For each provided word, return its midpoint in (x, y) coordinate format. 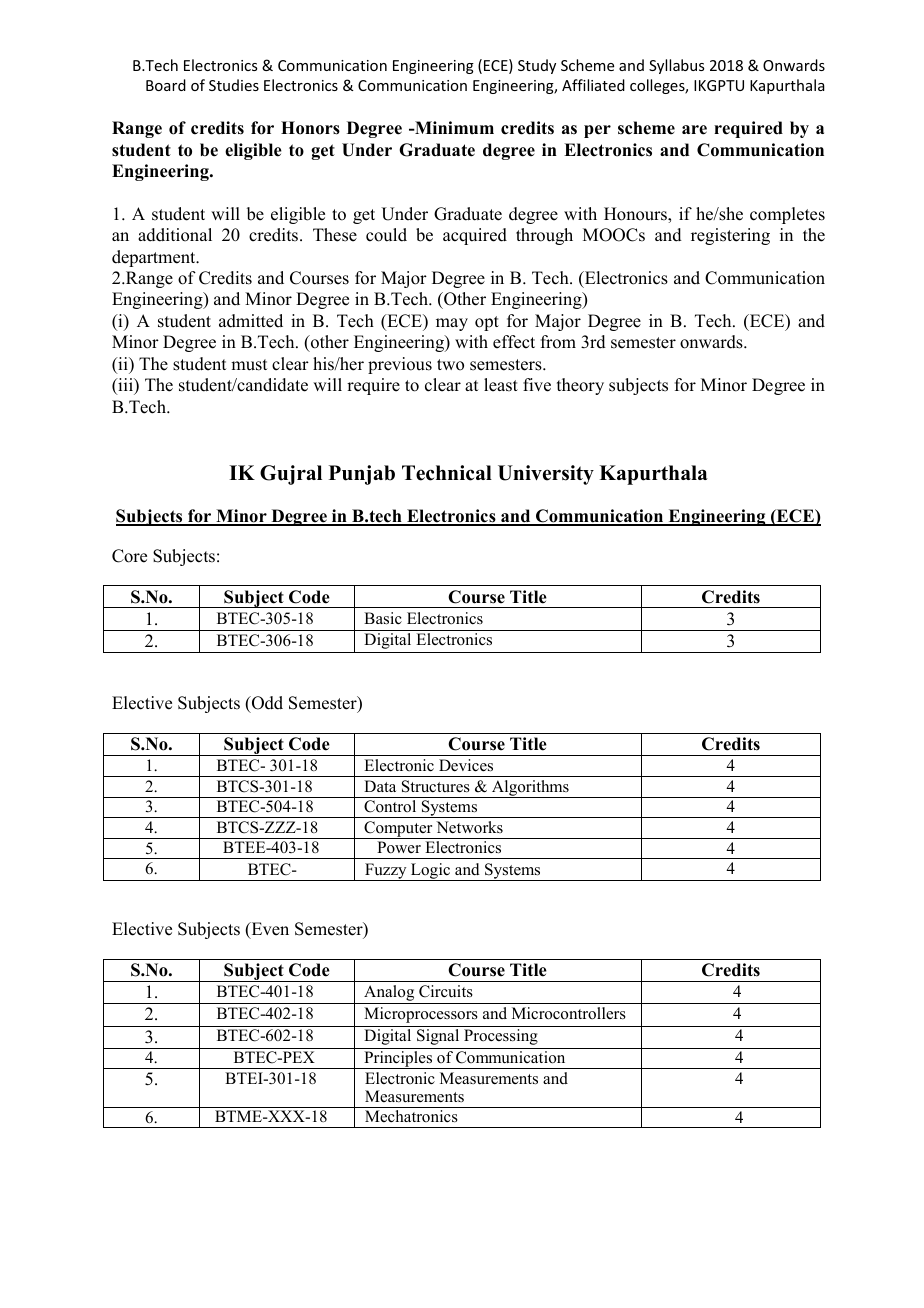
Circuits (446, 991)
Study (537, 66)
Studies (234, 85)
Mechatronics (411, 1116)
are (694, 130)
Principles (398, 1060)
